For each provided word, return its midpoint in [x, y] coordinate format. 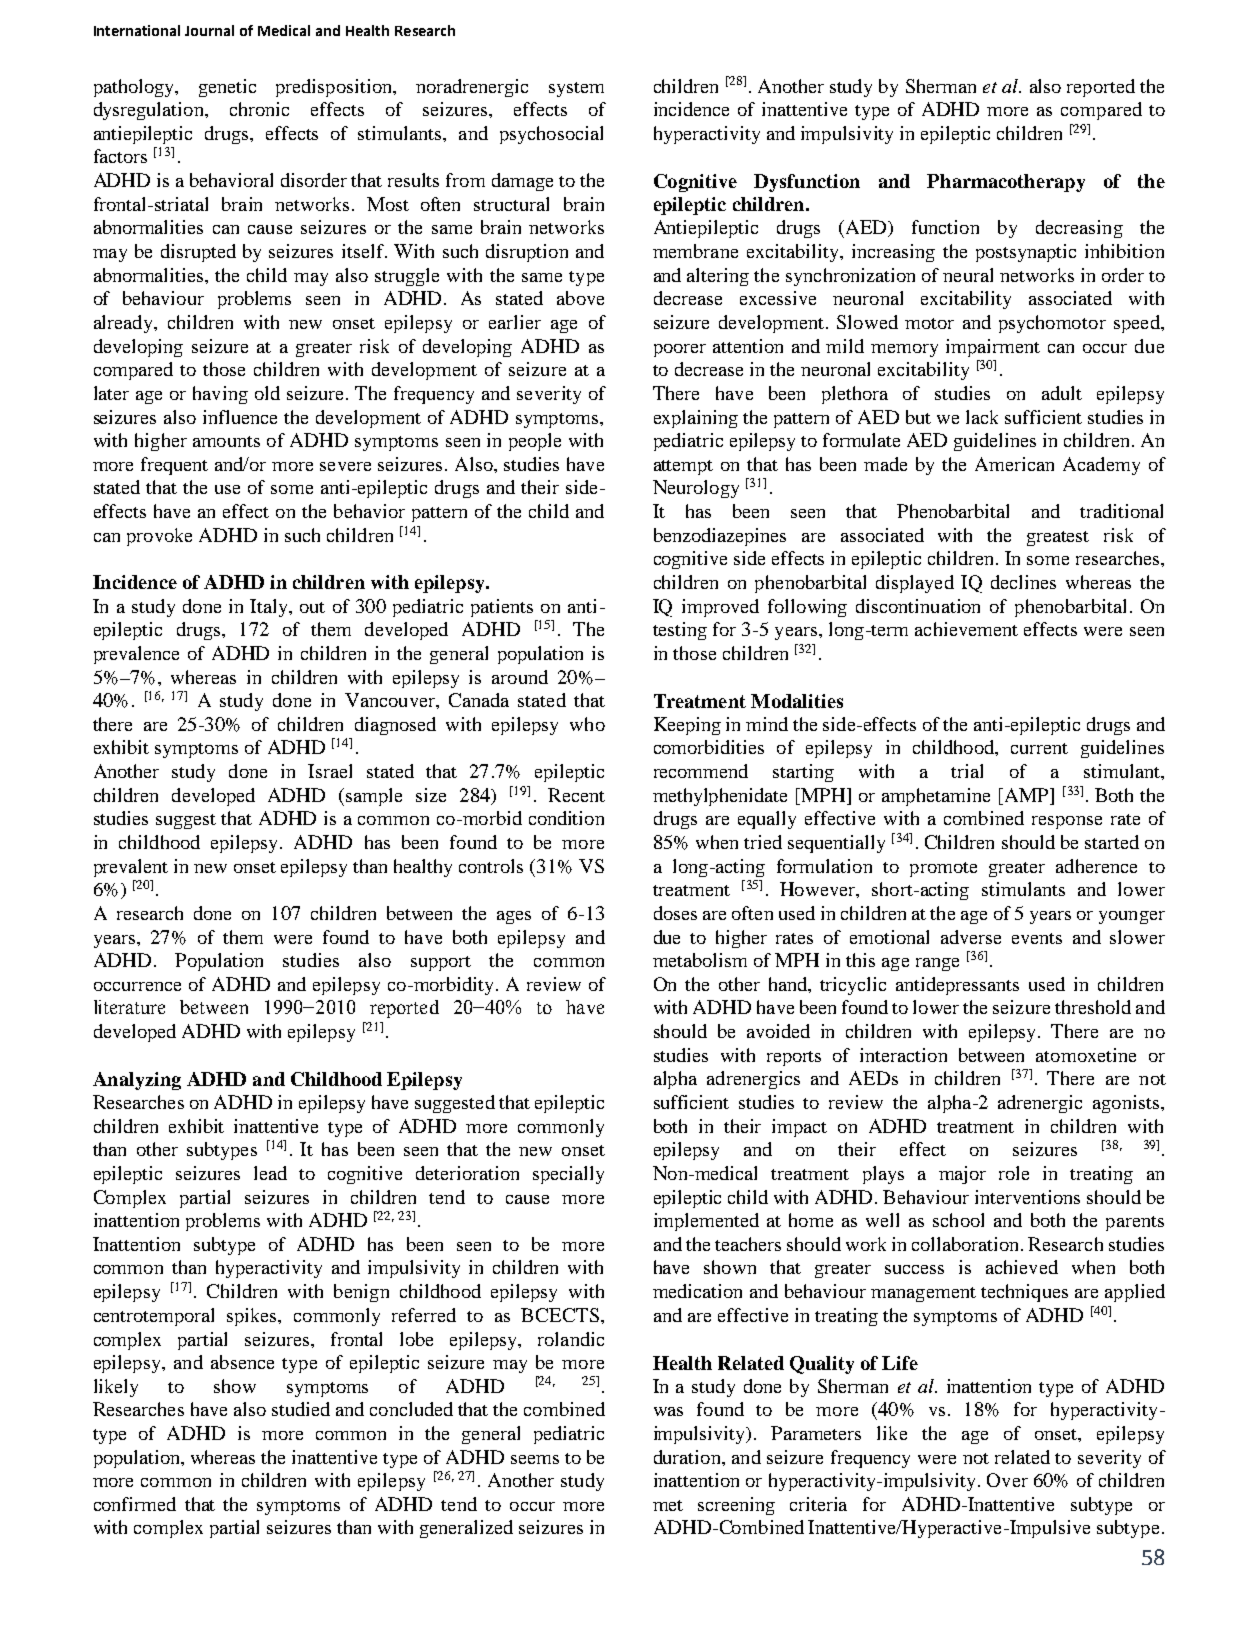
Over [1007, 1480]
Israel [330, 771]
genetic [227, 88]
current [1039, 748]
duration [688, 1457]
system [576, 89]
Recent [576, 795]
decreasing [1079, 229]
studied [301, 1409]
